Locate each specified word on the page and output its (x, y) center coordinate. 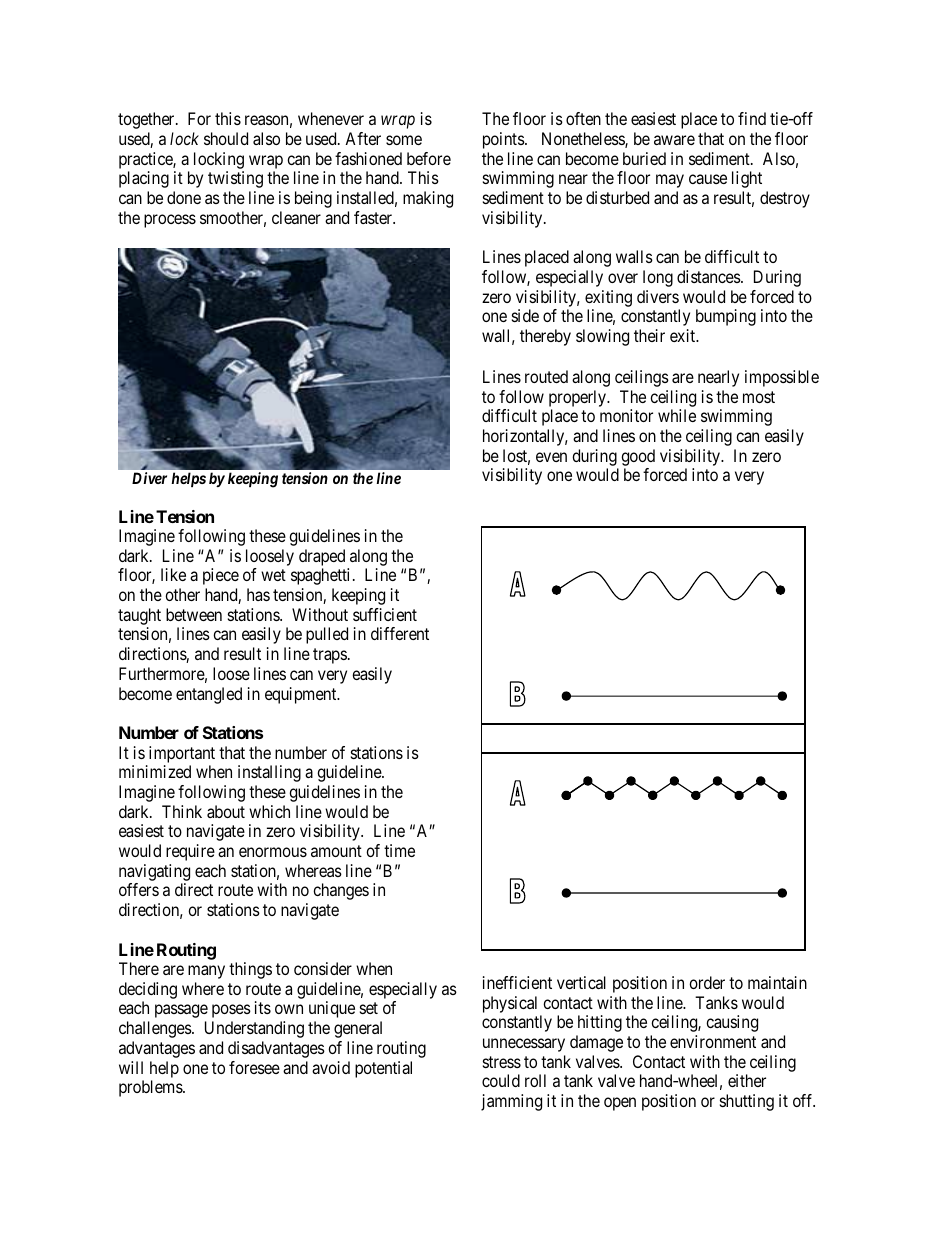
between (194, 614)
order (707, 982)
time (399, 850)
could (501, 1080)
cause (708, 179)
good (638, 459)
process (170, 221)
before (429, 158)
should (226, 138)
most (759, 397)
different (400, 633)
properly (579, 400)
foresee (254, 1067)
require (190, 852)
